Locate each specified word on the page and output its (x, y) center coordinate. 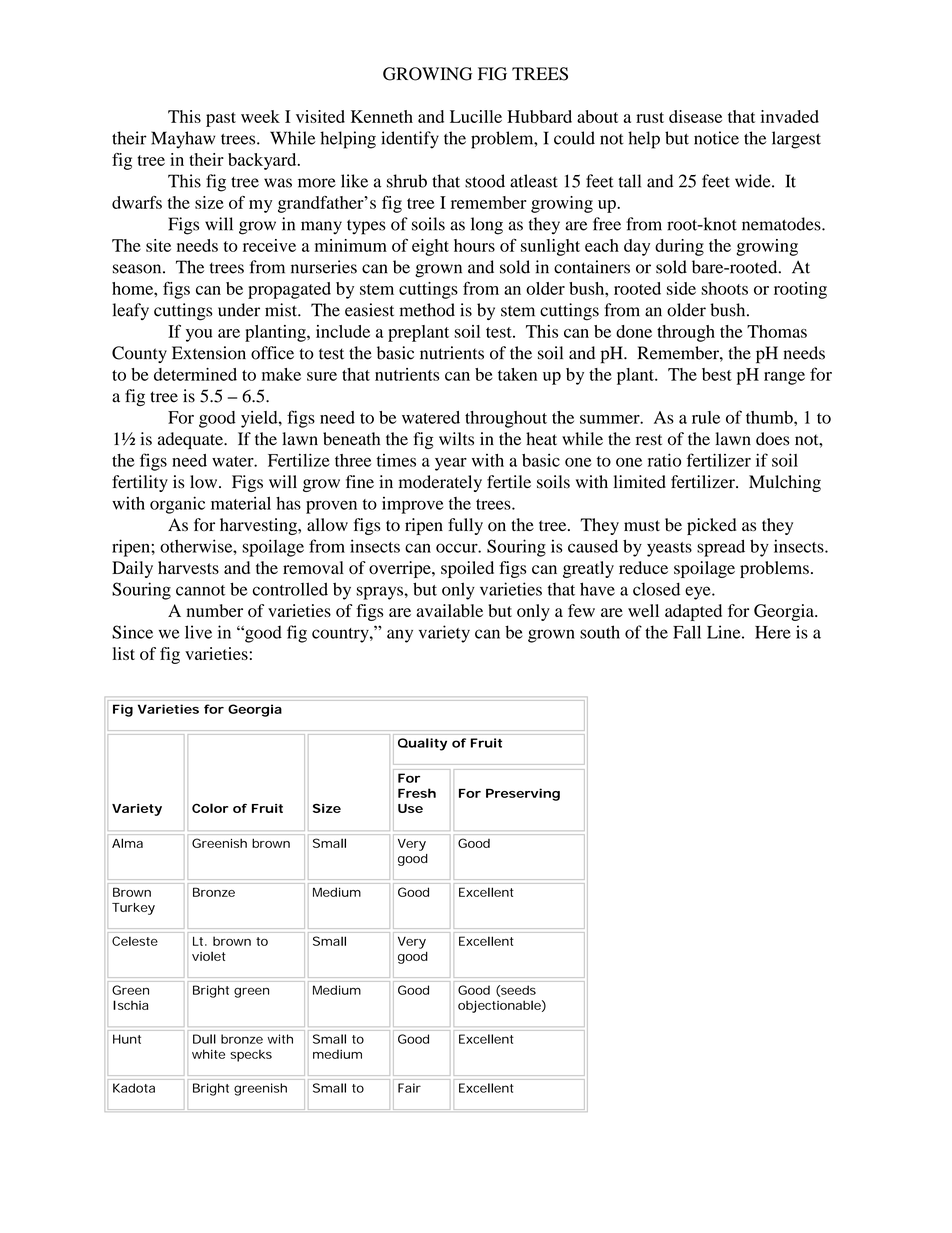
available (450, 610)
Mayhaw (183, 140)
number (215, 610)
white (208, 1054)
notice (716, 138)
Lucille (476, 116)
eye (699, 593)
